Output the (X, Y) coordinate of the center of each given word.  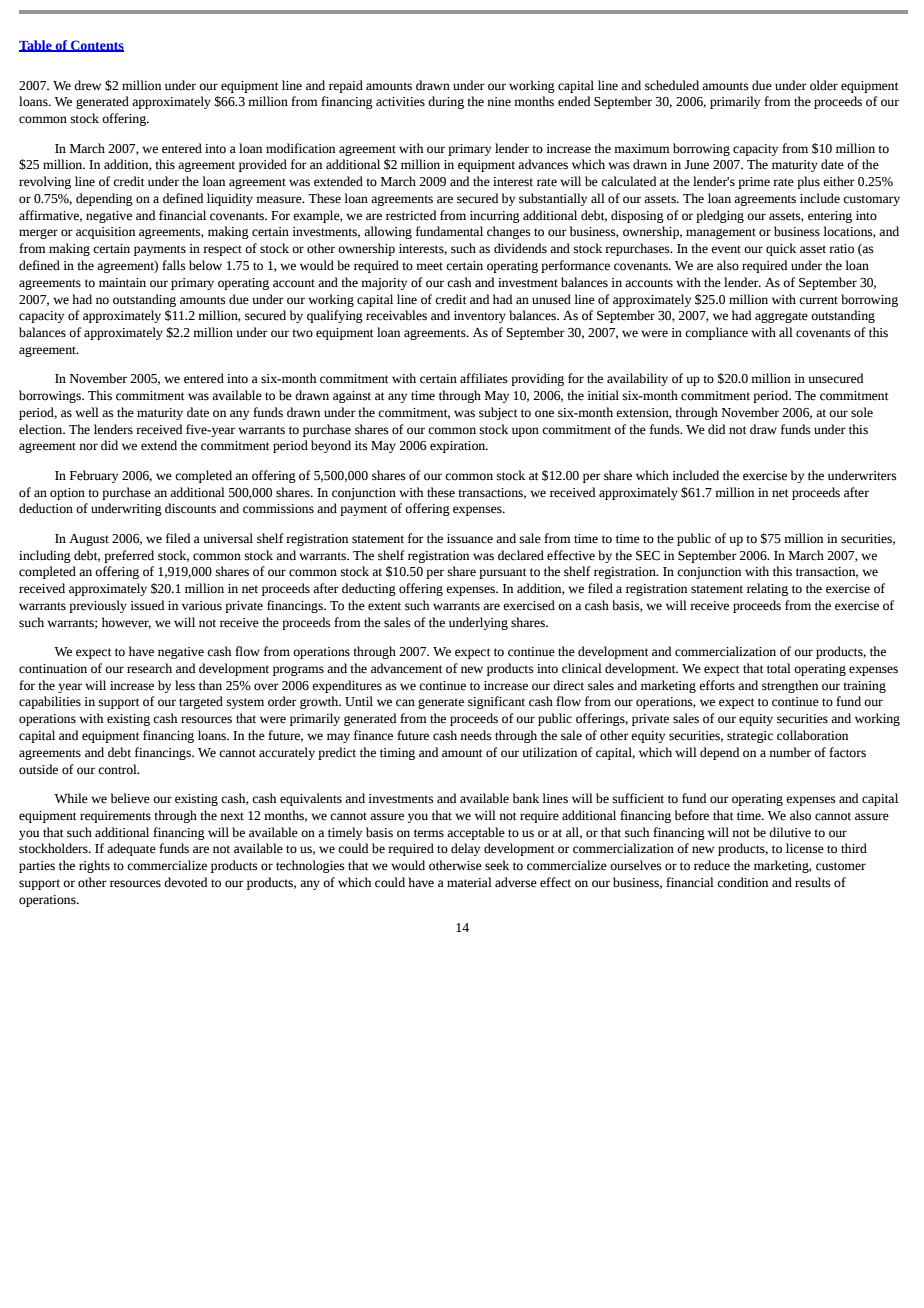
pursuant (502, 573)
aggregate (781, 317)
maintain (122, 282)
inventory (480, 317)
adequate (131, 849)
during (446, 102)
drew (87, 85)
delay (465, 849)
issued (147, 605)
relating (767, 589)
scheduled (672, 85)
